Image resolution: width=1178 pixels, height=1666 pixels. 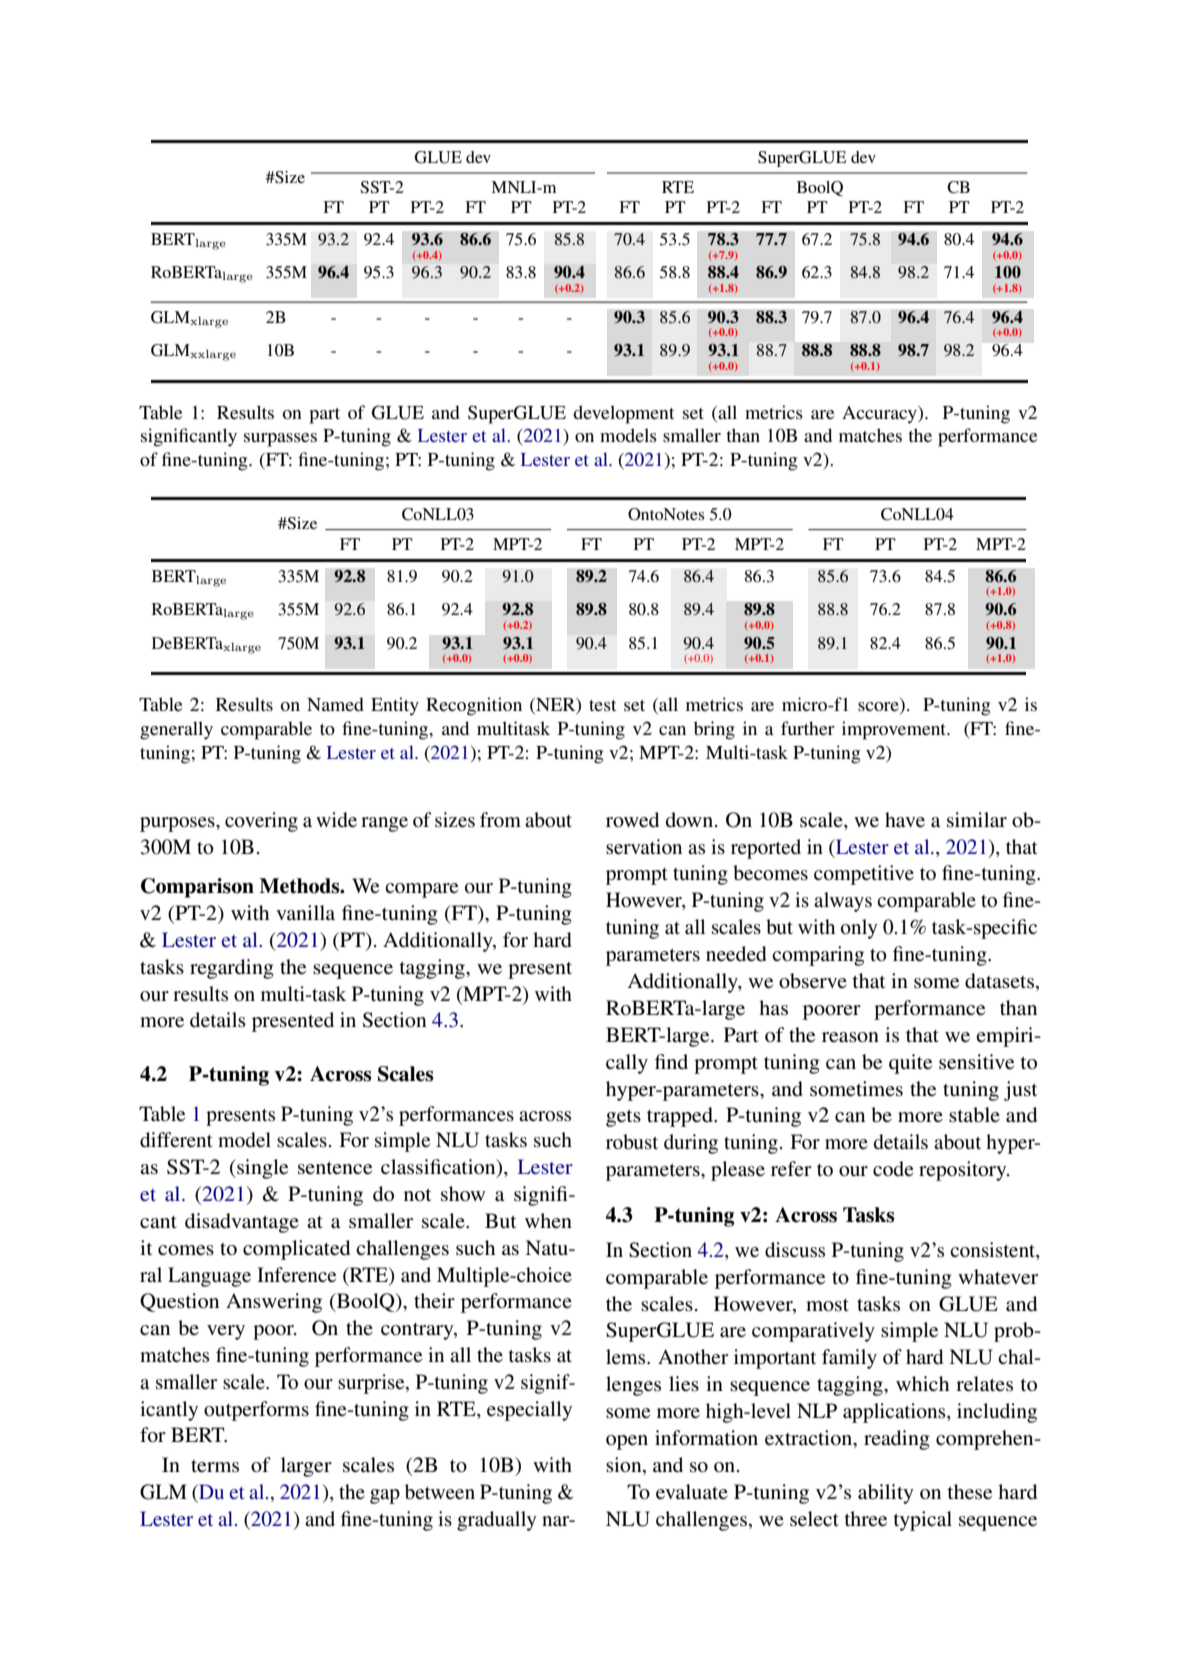 What do you see at coordinates (627, 1442) in the page?
I see `open` at bounding box center [627, 1442].
